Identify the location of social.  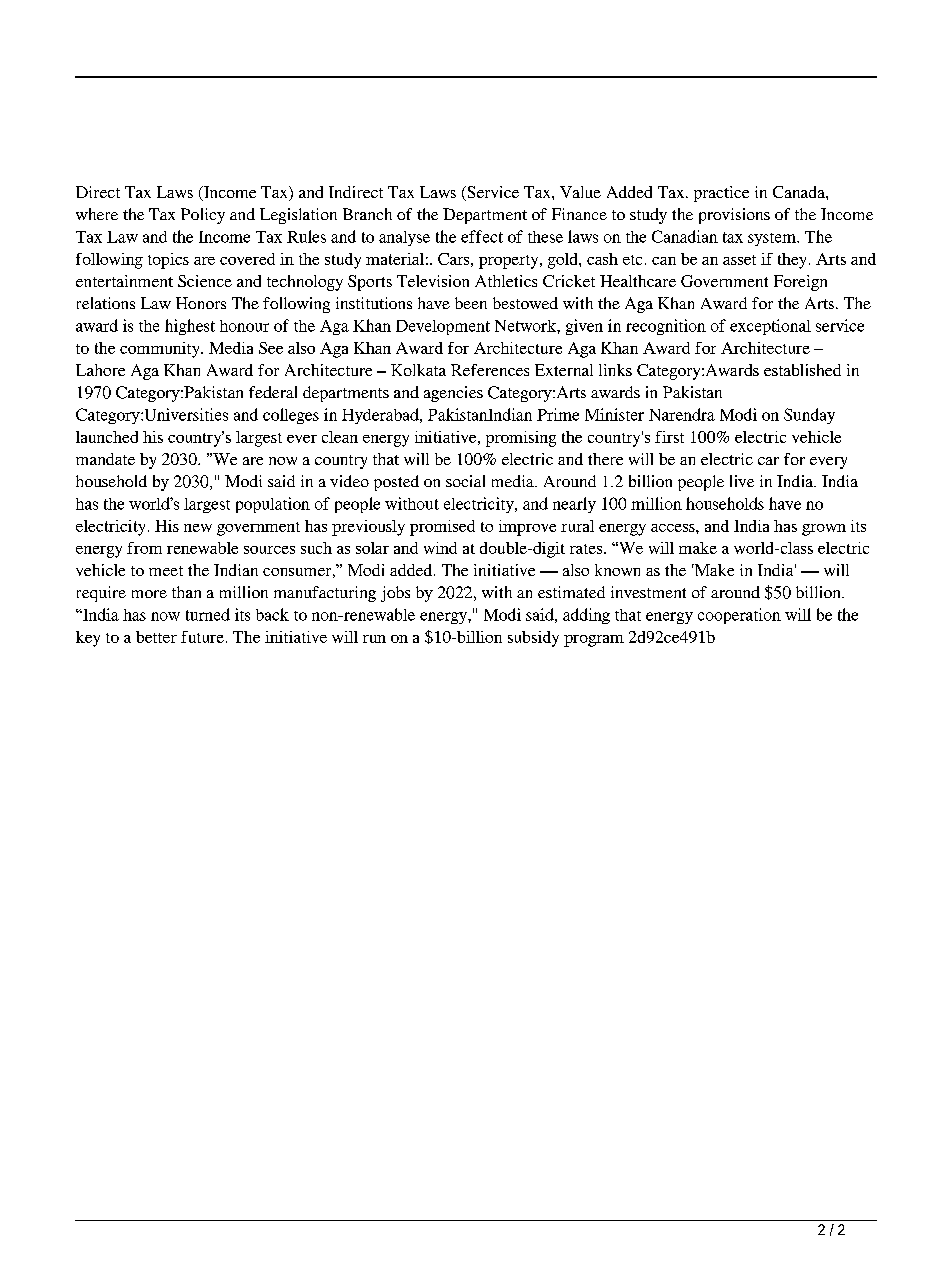
(465, 481).
